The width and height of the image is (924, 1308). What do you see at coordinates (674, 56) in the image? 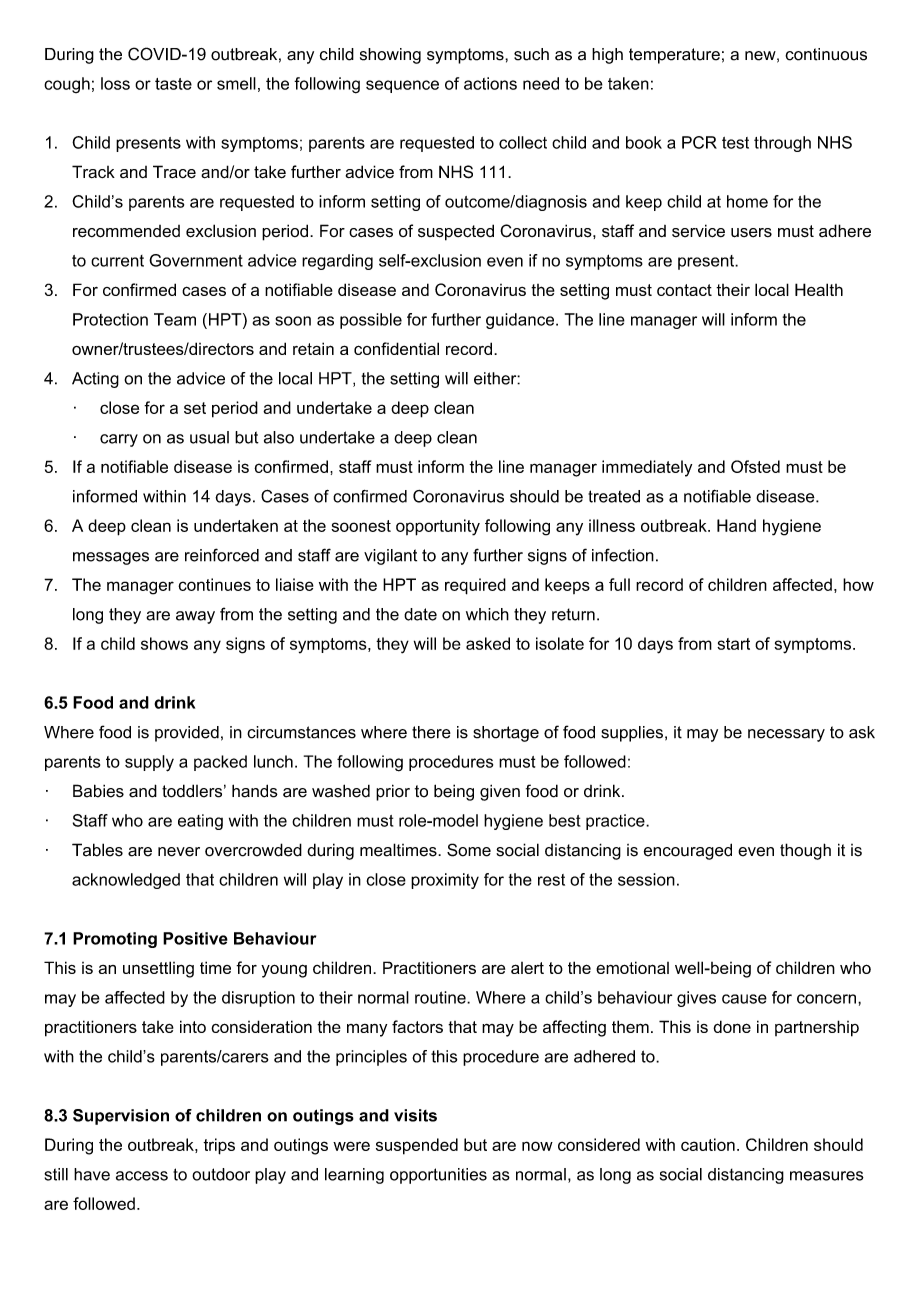
I see `temperature` at bounding box center [674, 56].
